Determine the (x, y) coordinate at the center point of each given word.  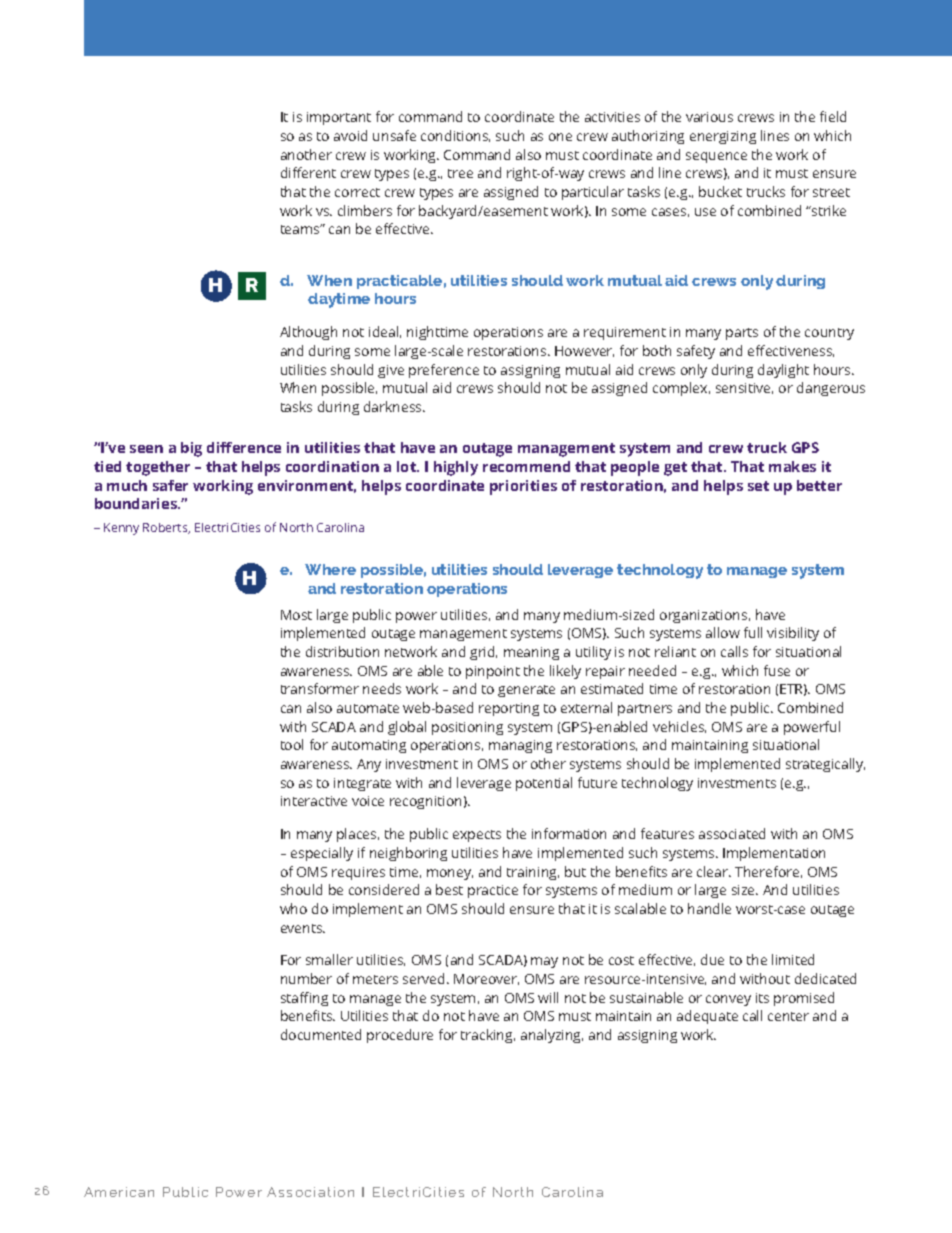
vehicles (679, 727)
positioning (467, 728)
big (191, 449)
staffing (304, 999)
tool (292, 744)
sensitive (744, 388)
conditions (455, 136)
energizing (723, 137)
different (308, 172)
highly (456, 468)
